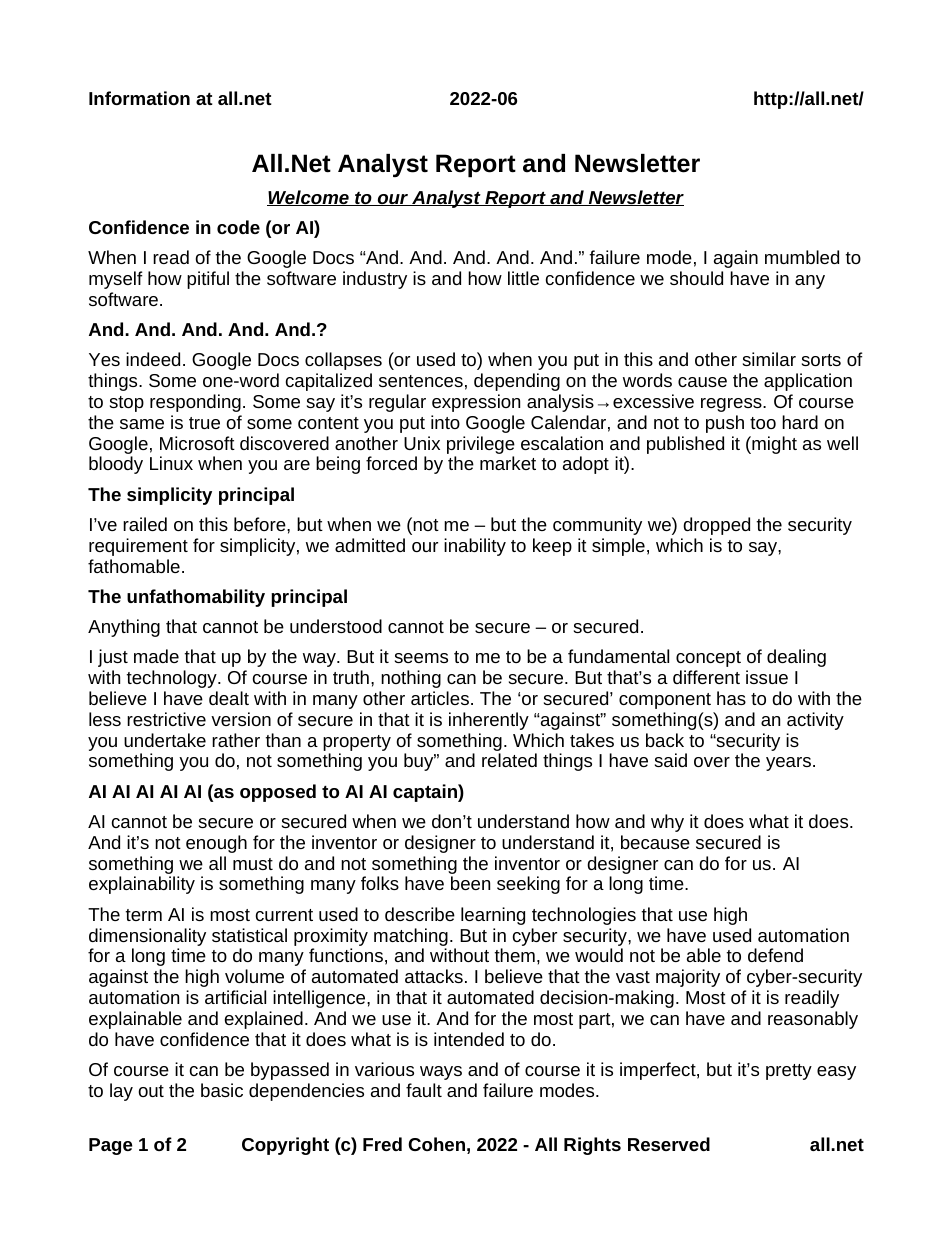 The height and width of the screenshot is (1233, 952). I want to click on little, so click(523, 278).
